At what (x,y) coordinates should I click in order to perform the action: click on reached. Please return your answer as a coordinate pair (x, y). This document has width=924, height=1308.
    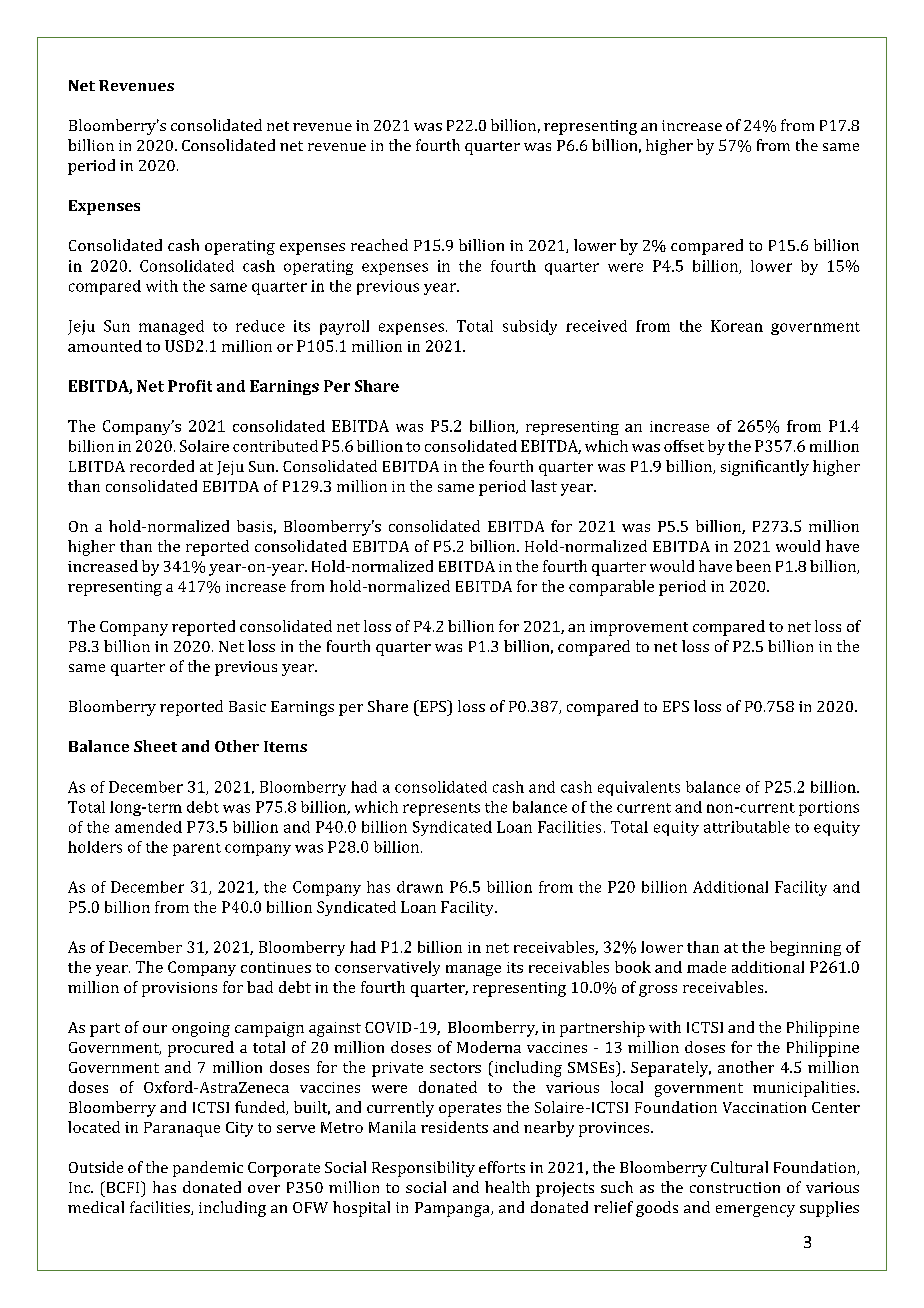
    Looking at the image, I should click on (379, 245).
